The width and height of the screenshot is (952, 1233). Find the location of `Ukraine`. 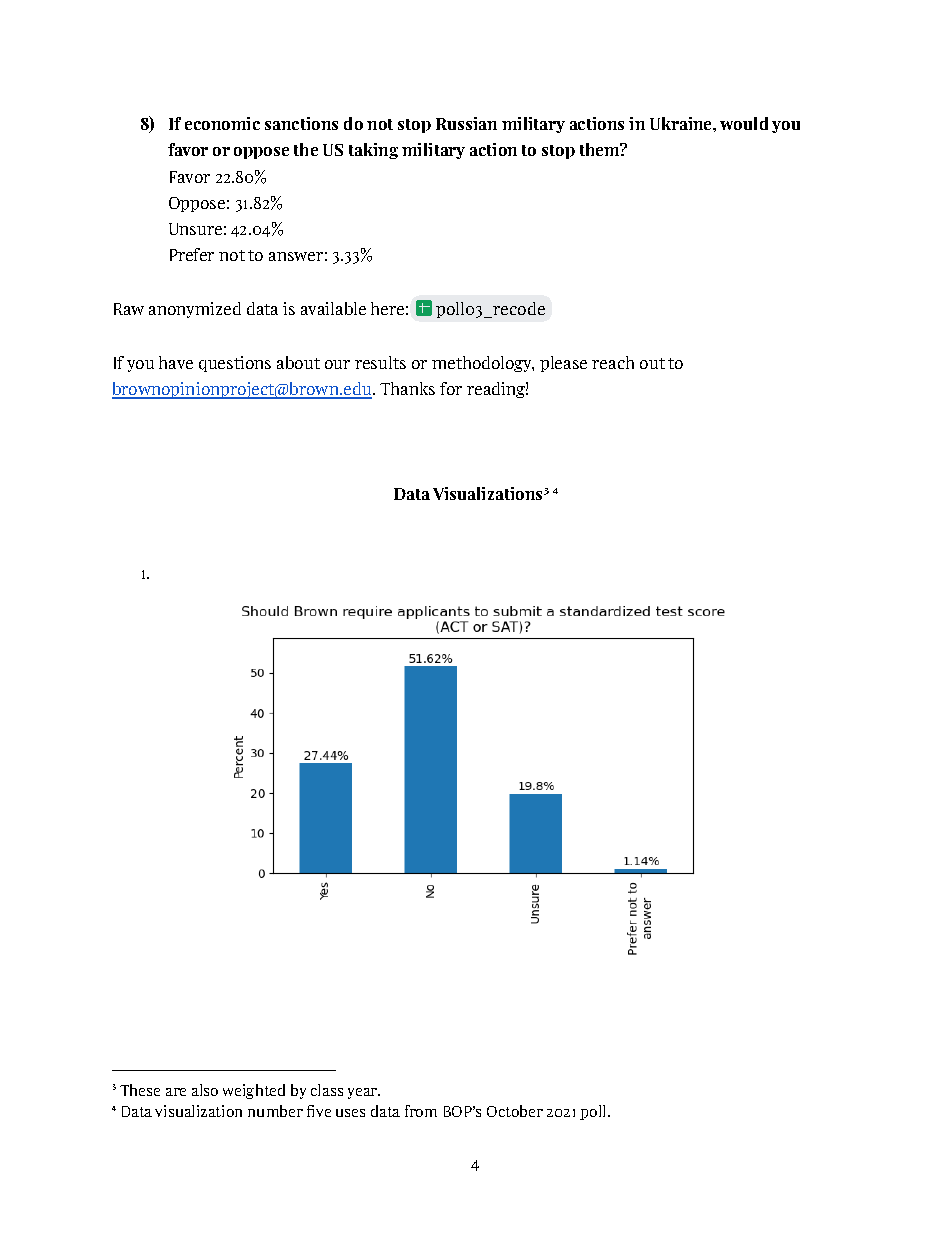

Ukraine is located at coordinates (682, 123).
